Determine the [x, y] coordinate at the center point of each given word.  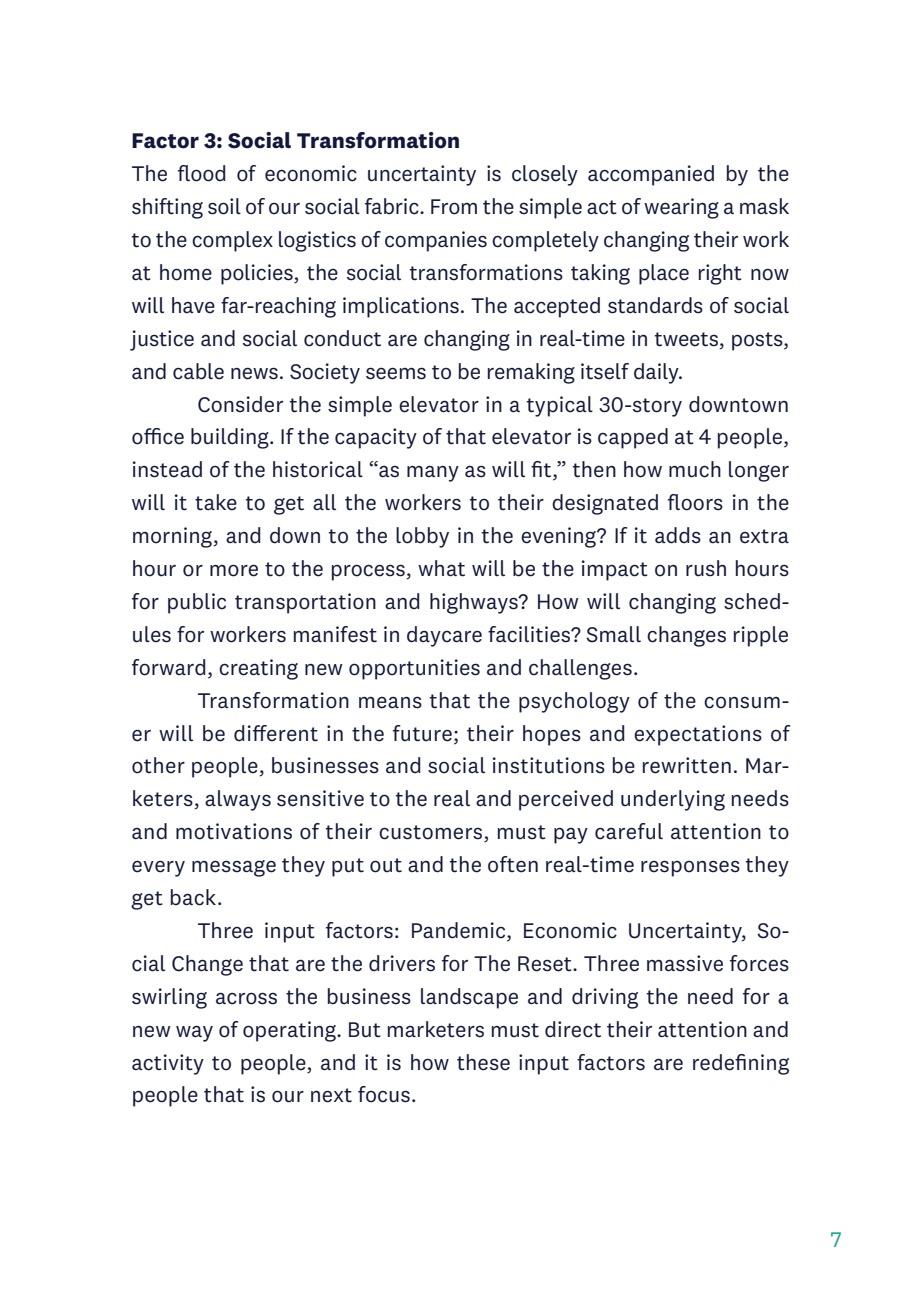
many [433, 474]
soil [224, 206]
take [216, 502]
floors [695, 502]
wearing [681, 208]
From [454, 207]
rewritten [687, 765]
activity [168, 1064]
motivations [234, 831]
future [422, 733]
